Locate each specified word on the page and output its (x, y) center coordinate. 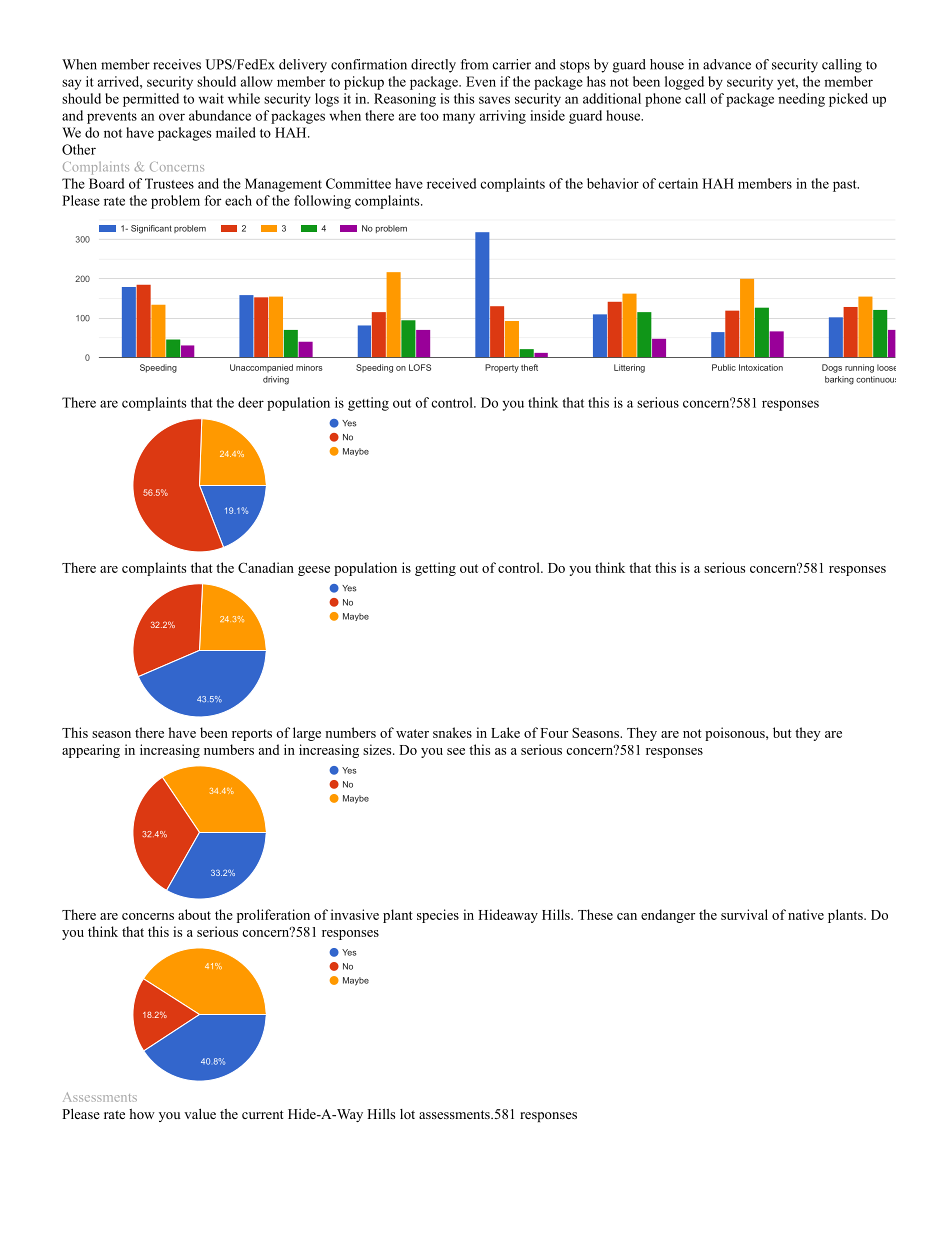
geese (314, 571)
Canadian (266, 567)
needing (801, 100)
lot (407, 1114)
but (782, 732)
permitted (151, 100)
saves (494, 100)
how (142, 1114)
